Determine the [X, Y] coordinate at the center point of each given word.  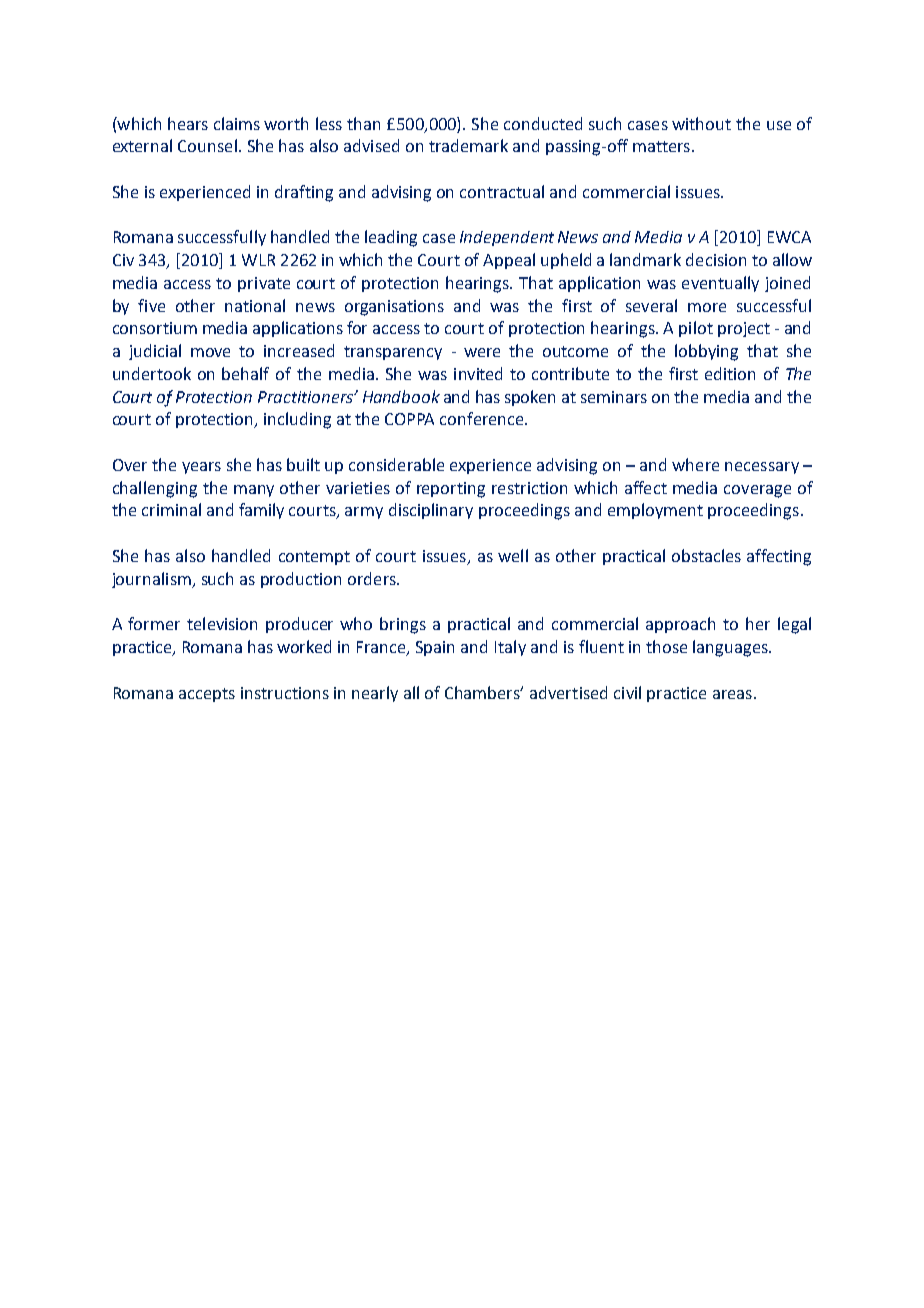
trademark [468, 145]
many [254, 491]
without [701, 123]
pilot [696, 329]
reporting [451, 490]
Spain [435, 648]
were [482, 352]
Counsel [207, 145]
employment [655, 511]
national [255, 305]
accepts [207, 695]
